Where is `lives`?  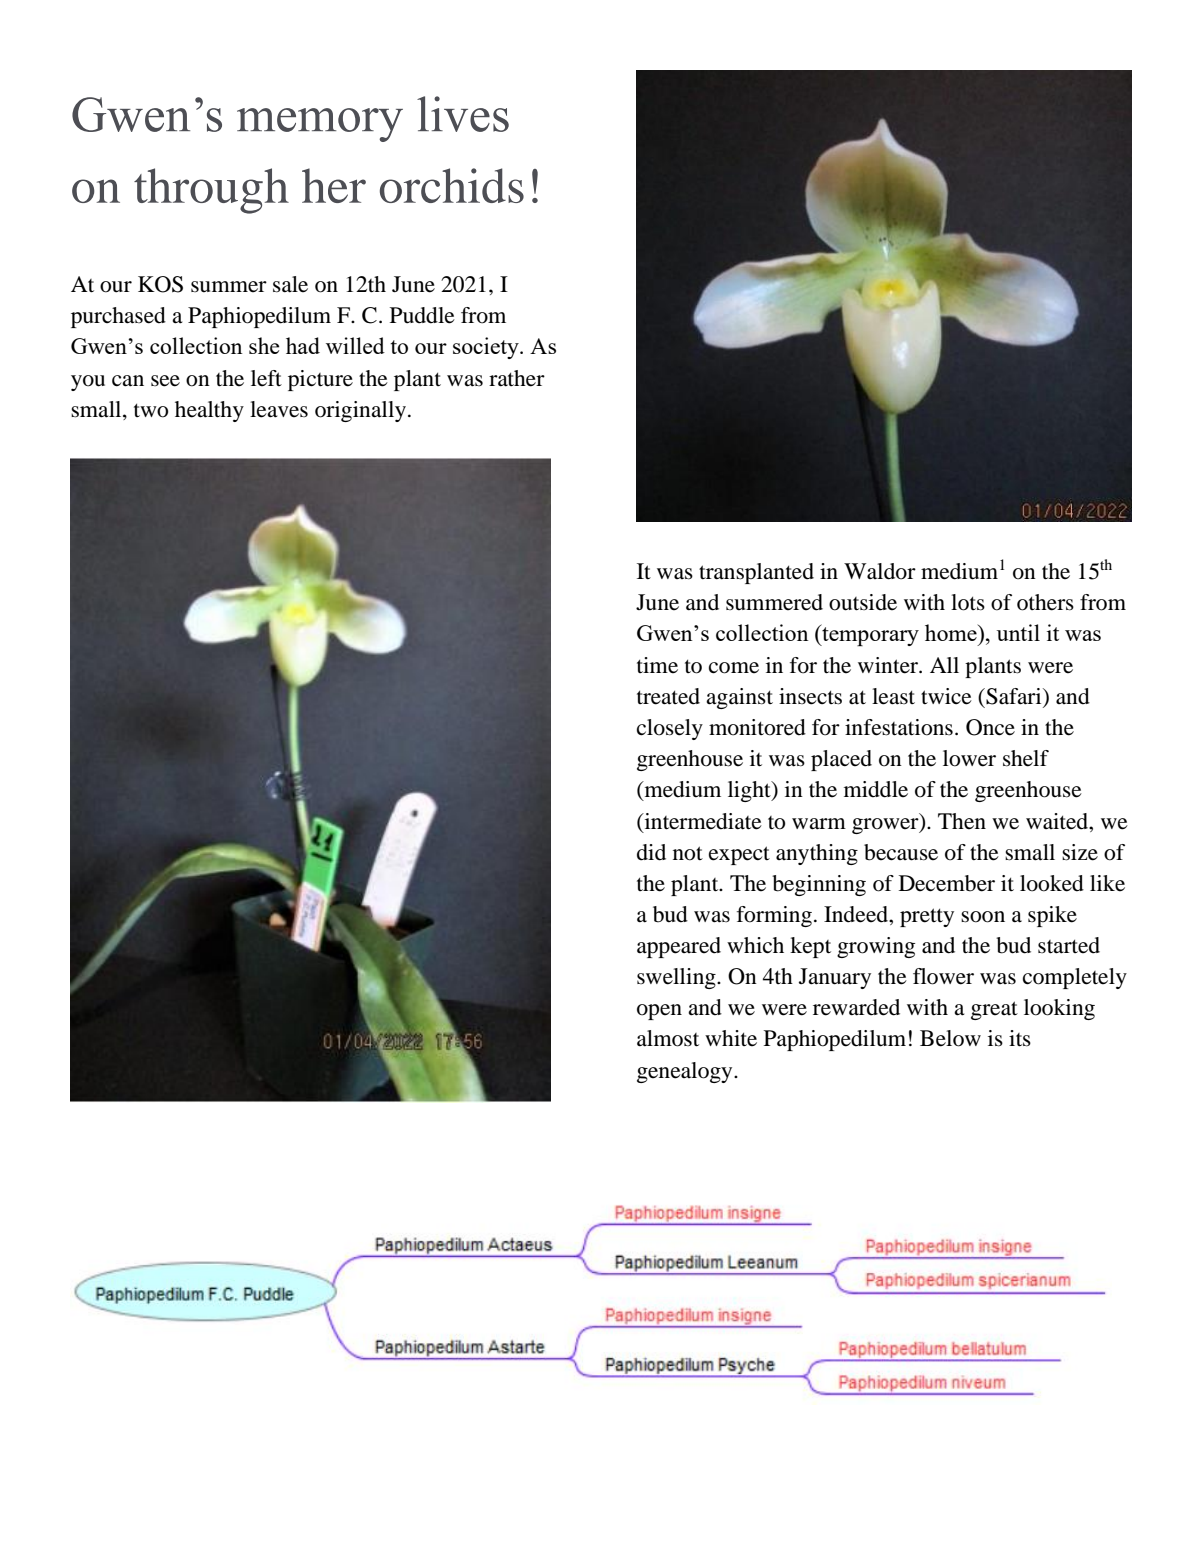
lives is located at coordinates (463, 114).
